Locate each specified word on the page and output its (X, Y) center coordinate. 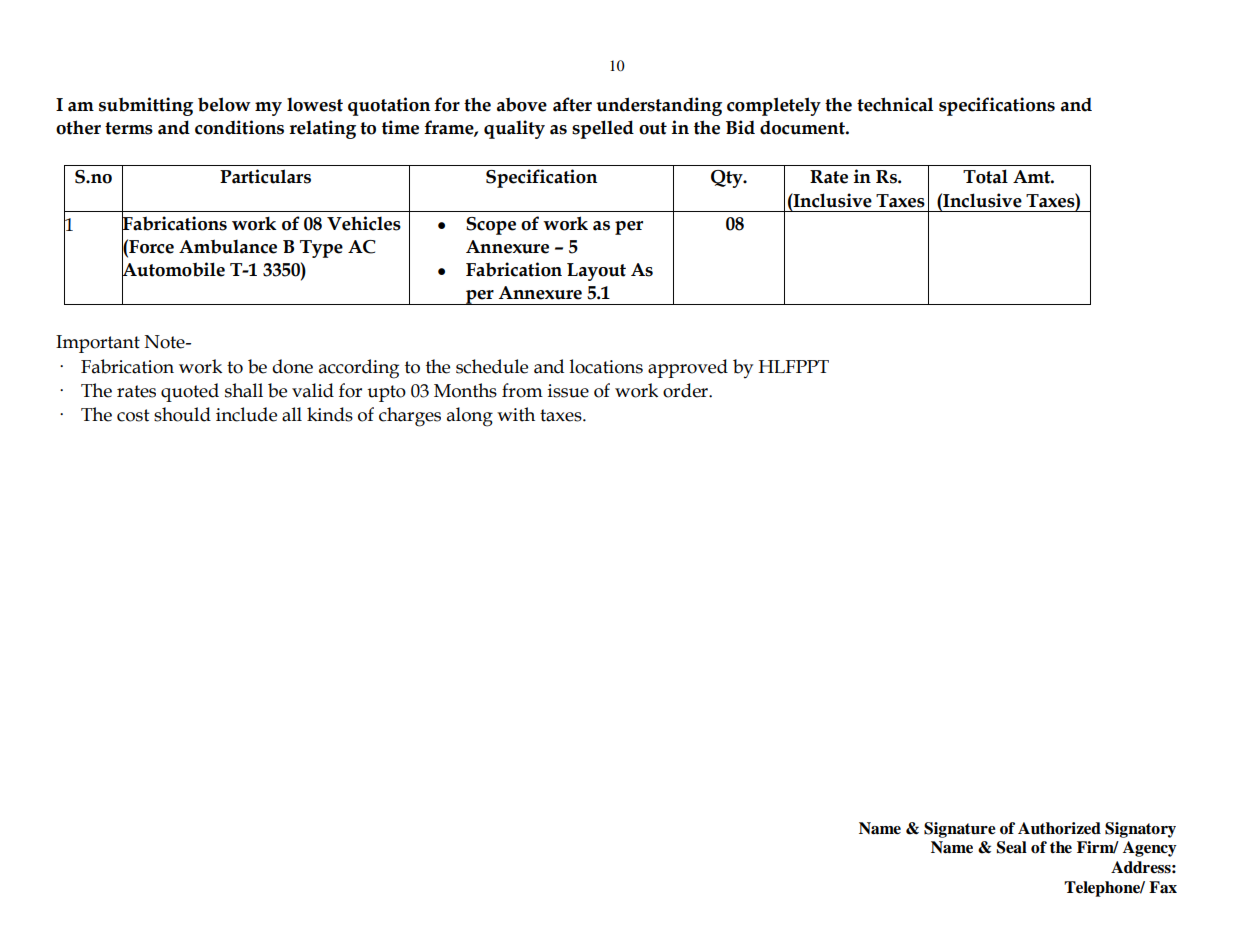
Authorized (1059, 828)
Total (985, 176)
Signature (960, 830)
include (246, 414)
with (516, 414)
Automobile (173, 269)
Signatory (1140, 830)
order (686, 390)
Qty (728, 179)
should (182, 414)
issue (568, 391)
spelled (603, 129)
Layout (596, 272)
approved (688, 368)
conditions (239, 127)
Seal (1012, 847)
